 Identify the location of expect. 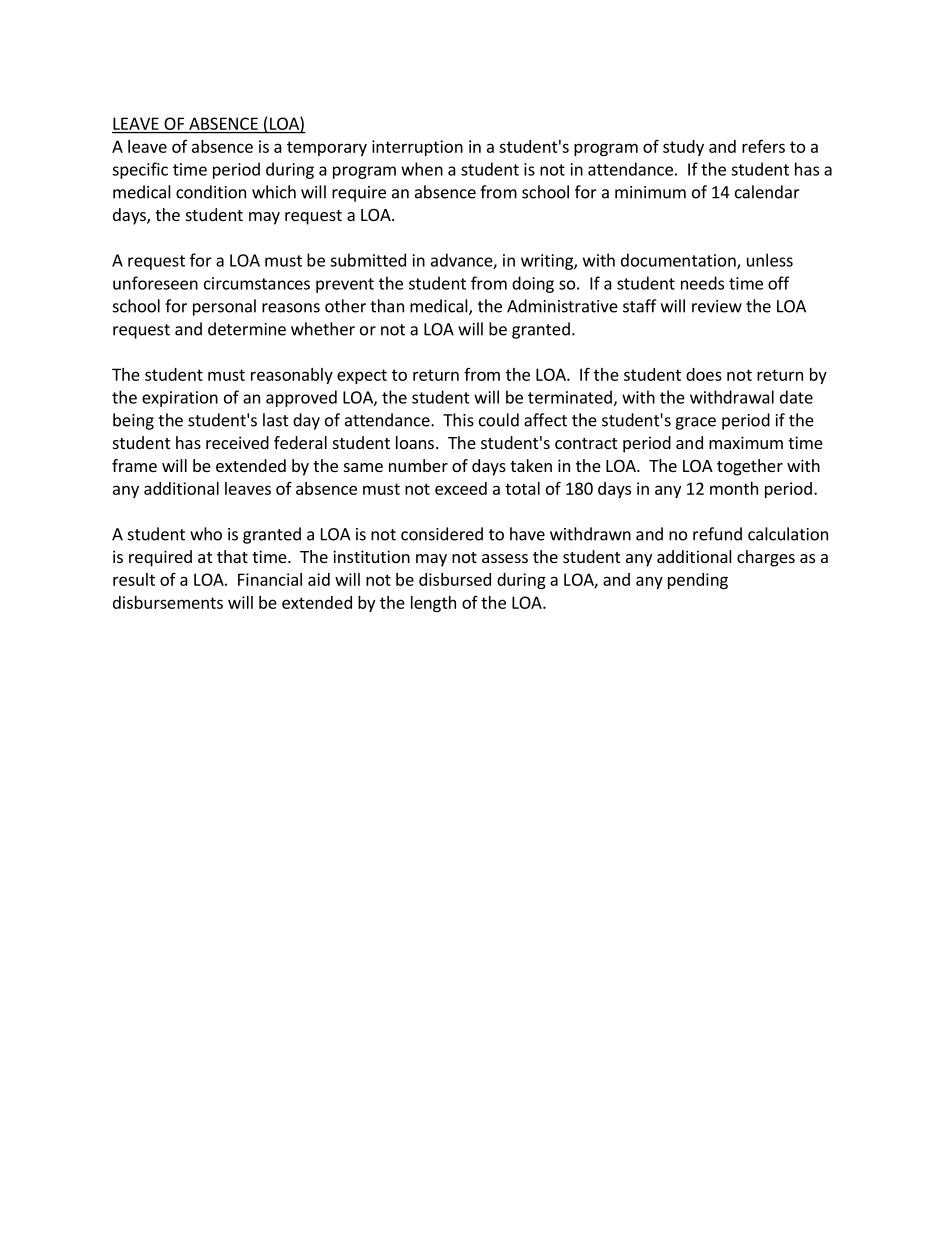
(362, 376).
